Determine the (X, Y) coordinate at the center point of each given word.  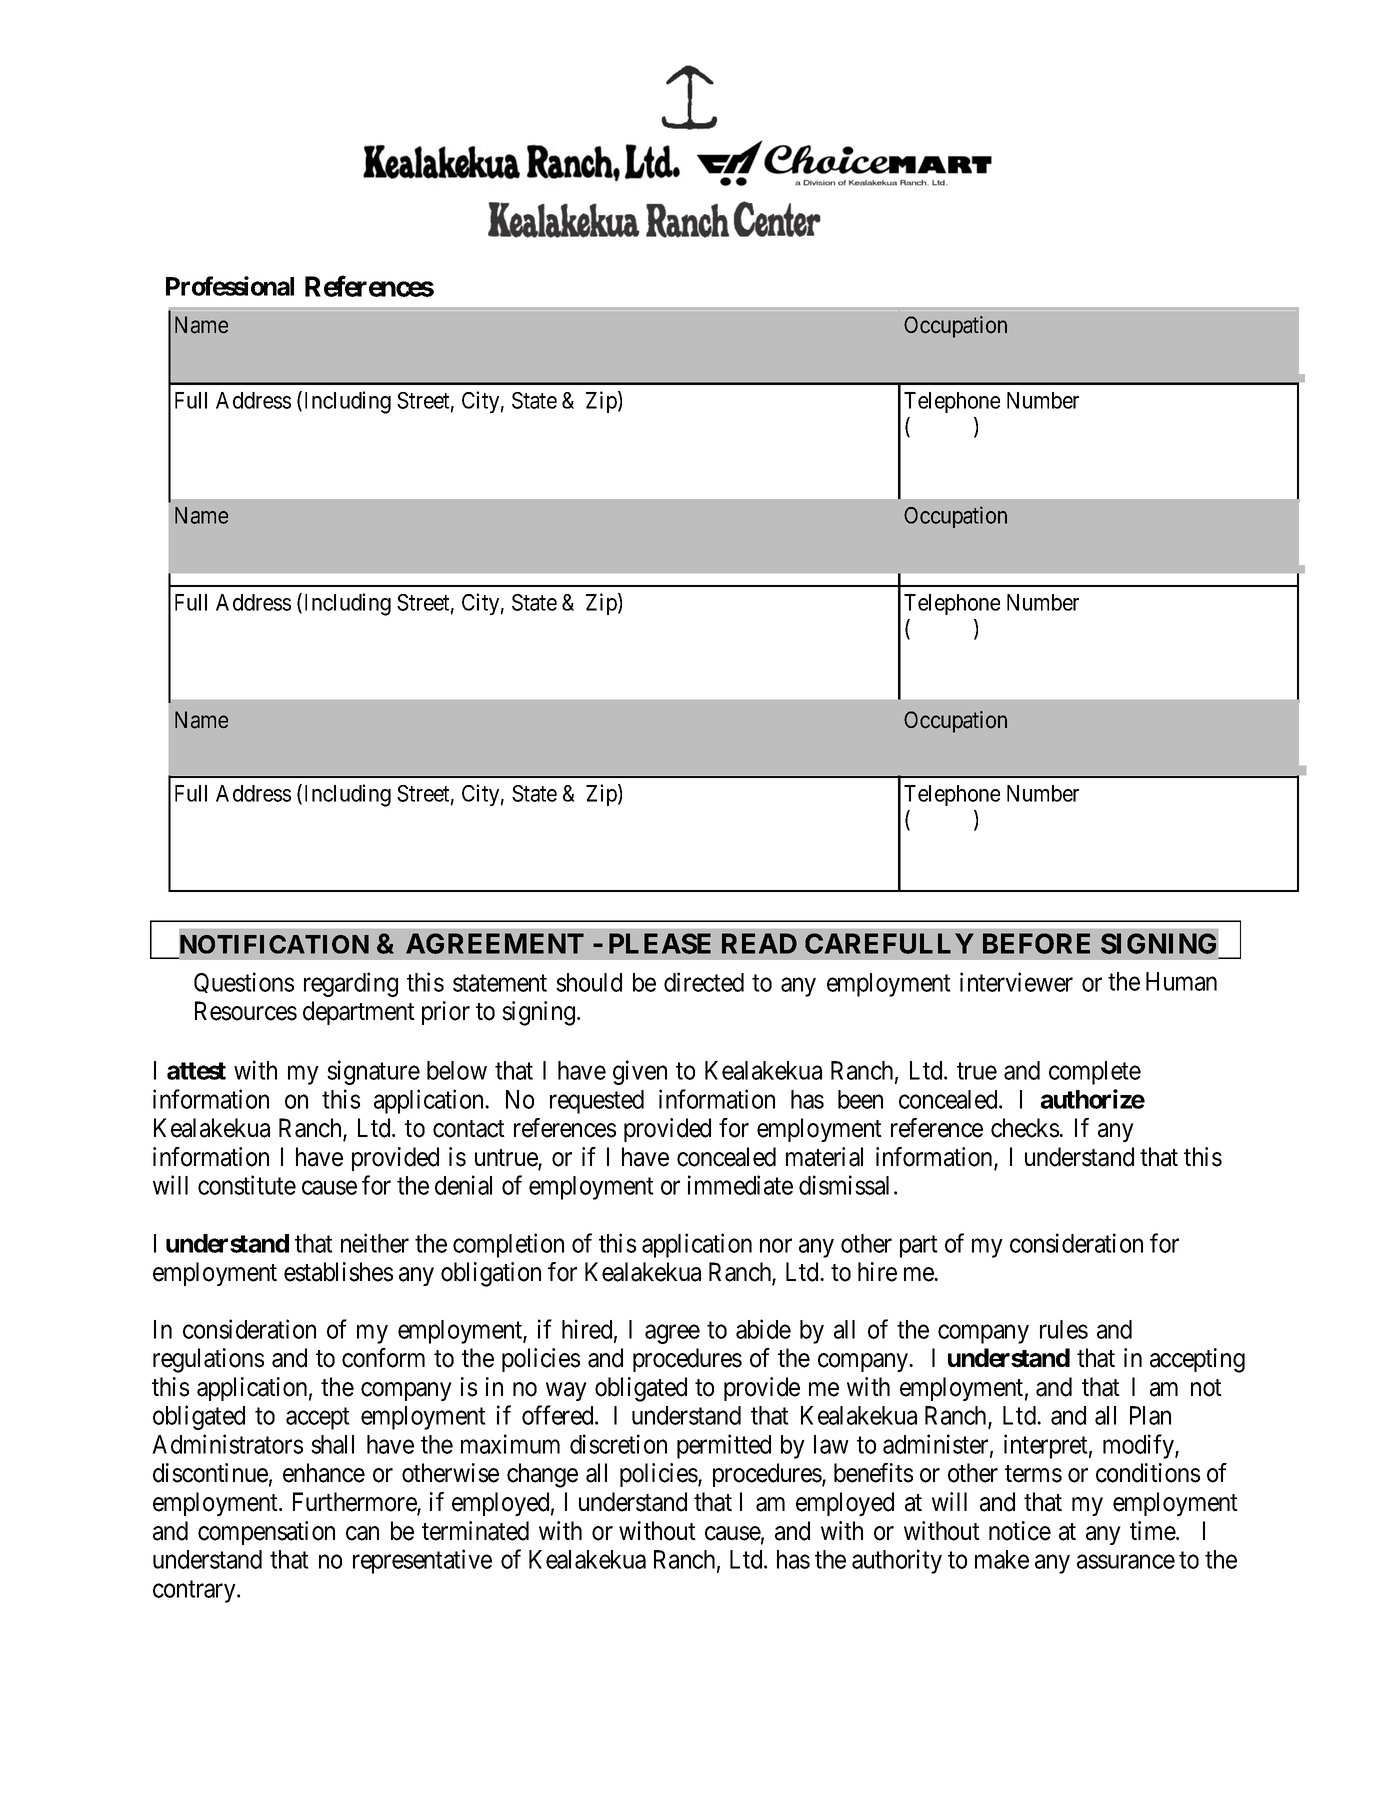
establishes (338, 1272)
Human (1181, 981)
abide (763, 1329)
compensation (266, 1533)
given (640, 1072)
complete (1095, 1073)
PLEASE (660, 943)
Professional (230, 286)
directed (704, 982)
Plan (1150, 1415)
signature (373, 1072)
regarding (351, 984)
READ (759, 943)
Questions (244, 982)
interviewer (1016, 982)
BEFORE (1036, 943)
